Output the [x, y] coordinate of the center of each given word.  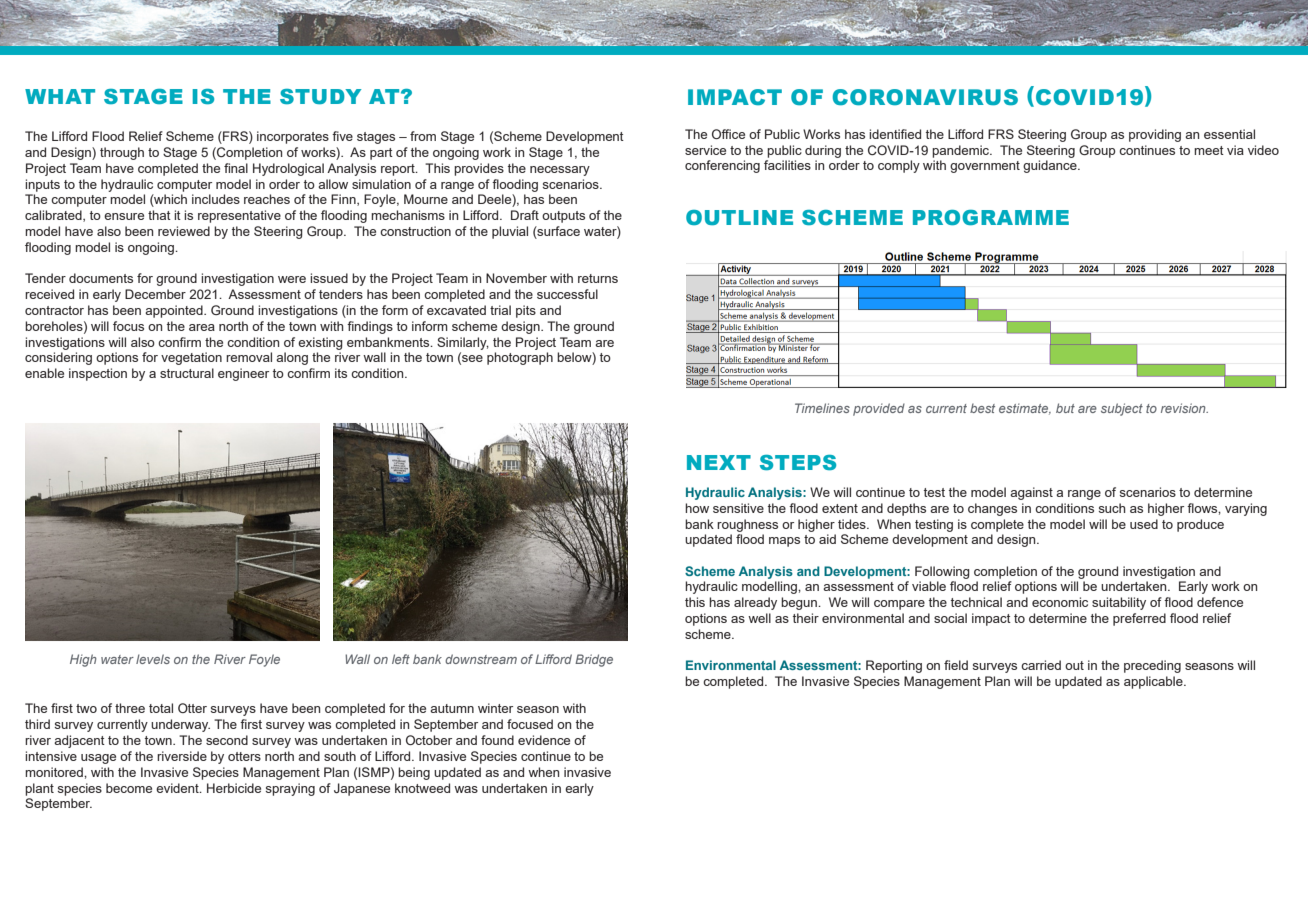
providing [1155, 135]
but [1065, 408]
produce [1200, 525]
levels [153, 659]
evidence [544, 740]
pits [526, 311]
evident [178, 788]
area [202, 327]
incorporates [293, 137]
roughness [747, 525]
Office [728, 134]
